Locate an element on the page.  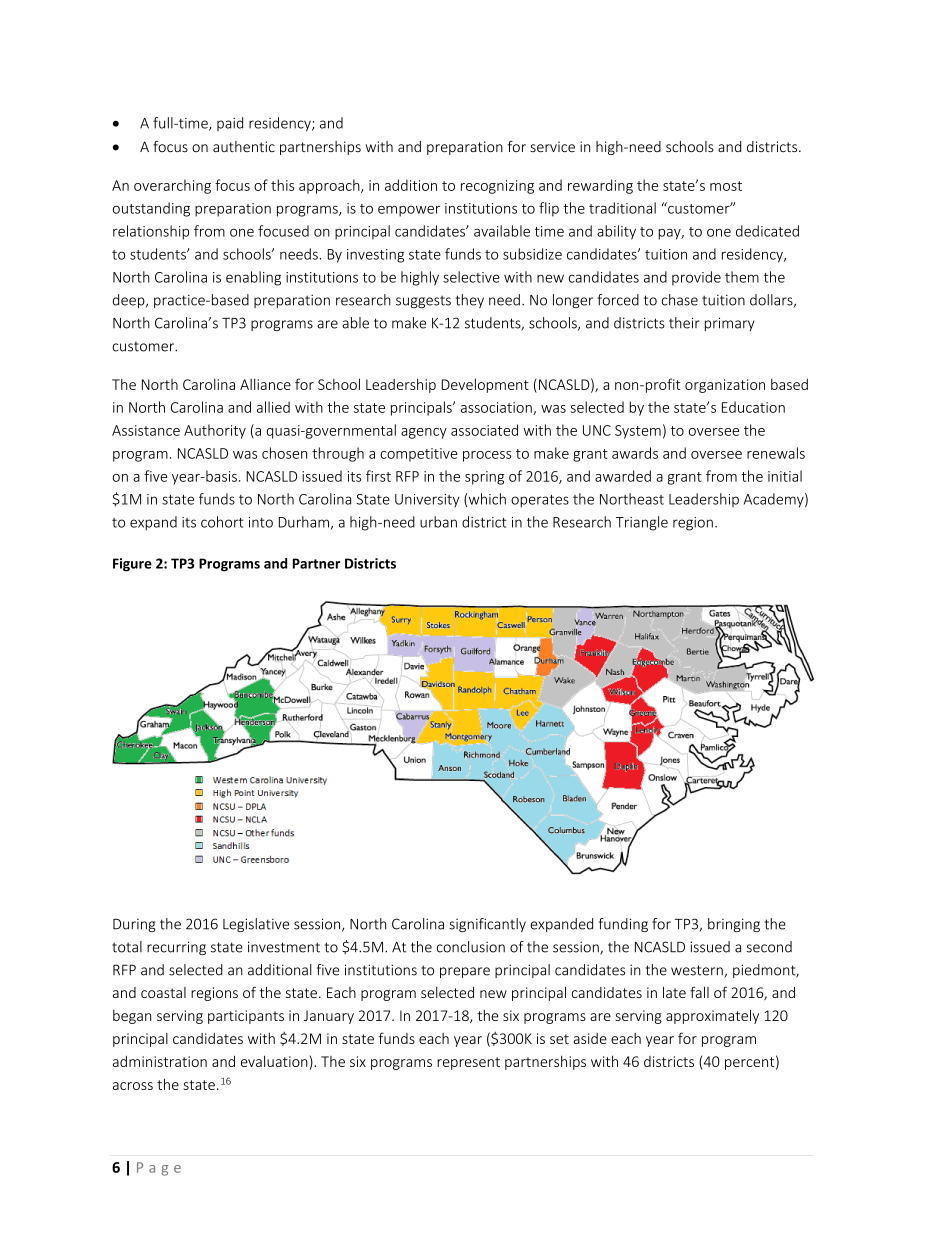
recognizing is located at coordinates (497, 187).
